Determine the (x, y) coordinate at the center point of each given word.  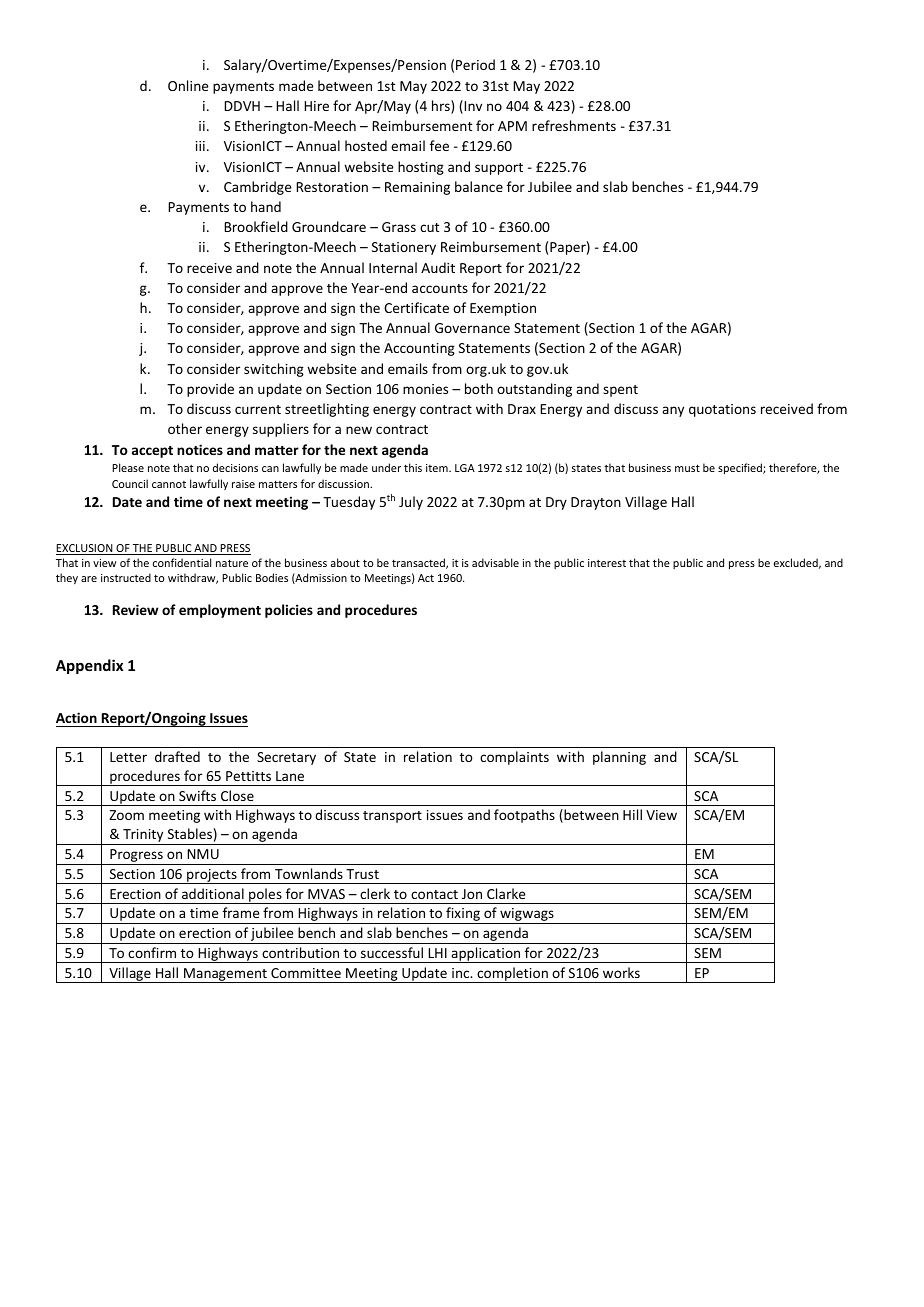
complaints (514, 758)
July (411, 503)
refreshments (574, 125)
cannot (169, 484)
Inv (472, 107)
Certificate (416, 307)
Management (225, 975)
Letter (128, 757)
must (687, 468)
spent (620, 391)
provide (210, 390)
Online (188, 85)
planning (619, 758)
